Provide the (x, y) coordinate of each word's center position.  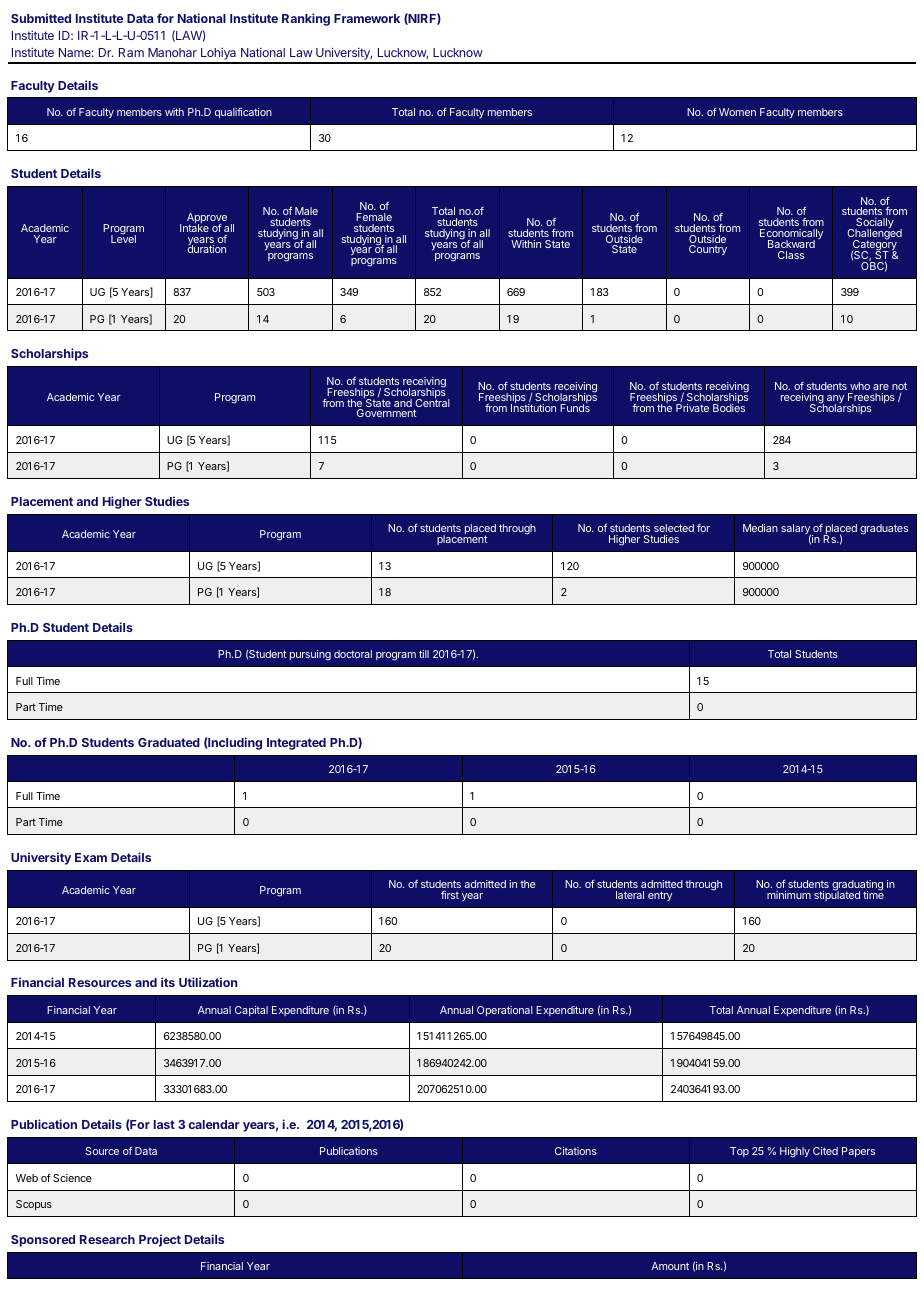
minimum (789, 895)
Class (791, 255)
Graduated (169, 742)
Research (107, 1239)
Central (432, 403)
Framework (367, 18)
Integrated (296, 744)
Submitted (41, 18)
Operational (505, 1011)
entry (660, 896)
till (424, 654)
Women (737, 112)
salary (796, 531)
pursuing (310, 655)
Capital (251, 1011)
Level (123, 238)
